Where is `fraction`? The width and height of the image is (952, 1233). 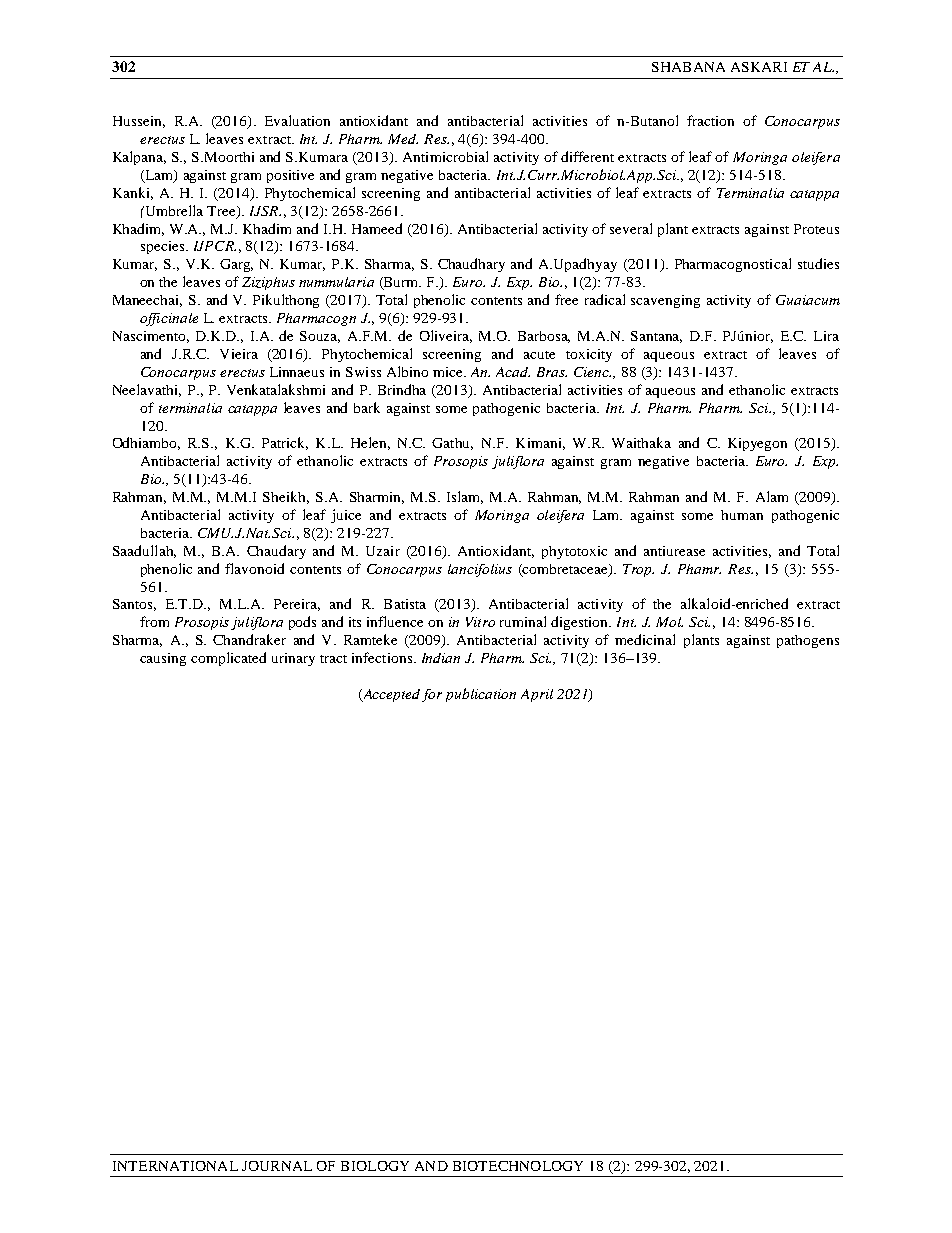 fraction is located at coordinates (710, 120).
